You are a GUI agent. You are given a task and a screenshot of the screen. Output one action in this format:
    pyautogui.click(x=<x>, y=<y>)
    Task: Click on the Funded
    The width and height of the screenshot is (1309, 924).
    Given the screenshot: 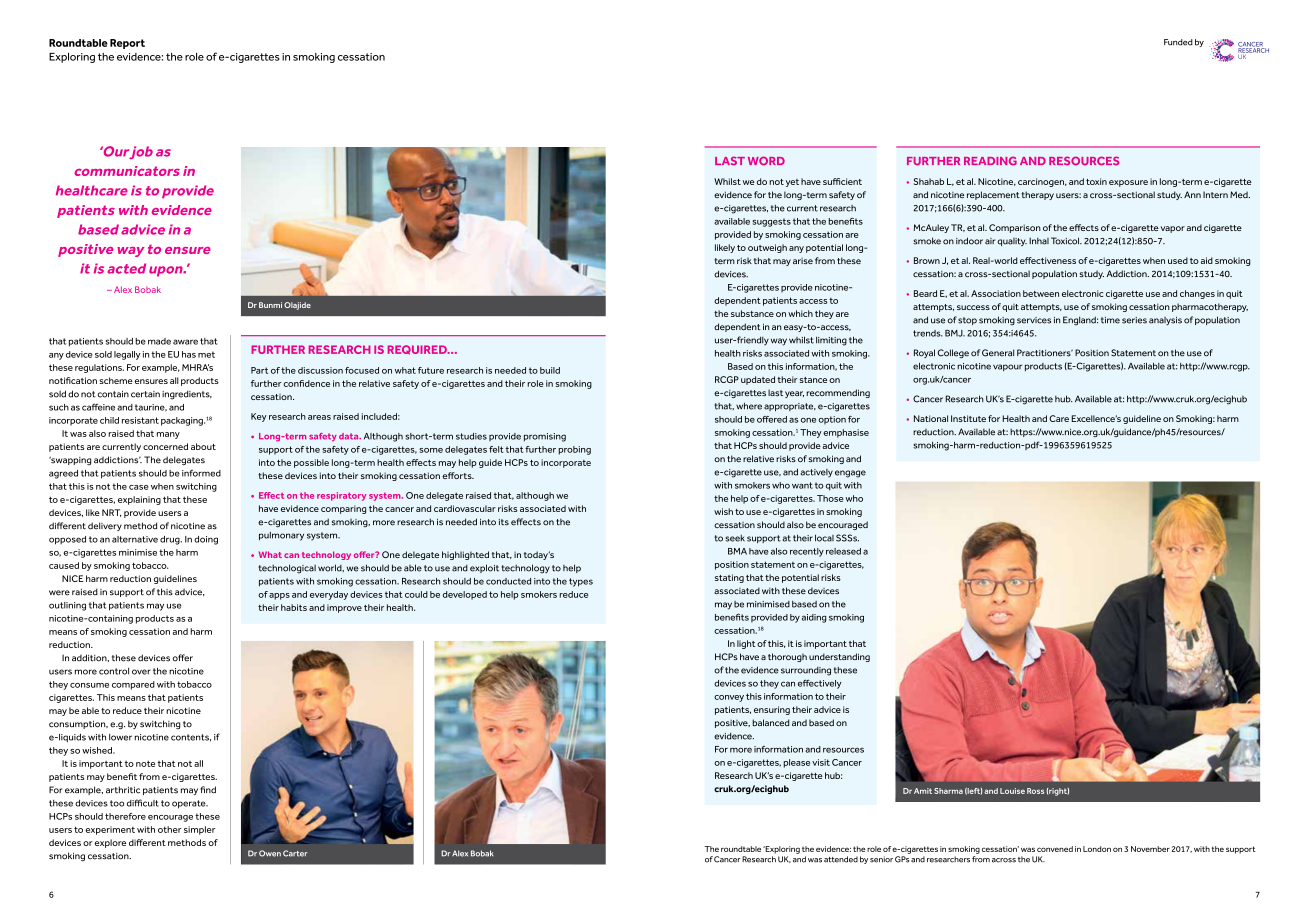 What is the action you would take?
    pyautogui.click(x=1178, y=42)
